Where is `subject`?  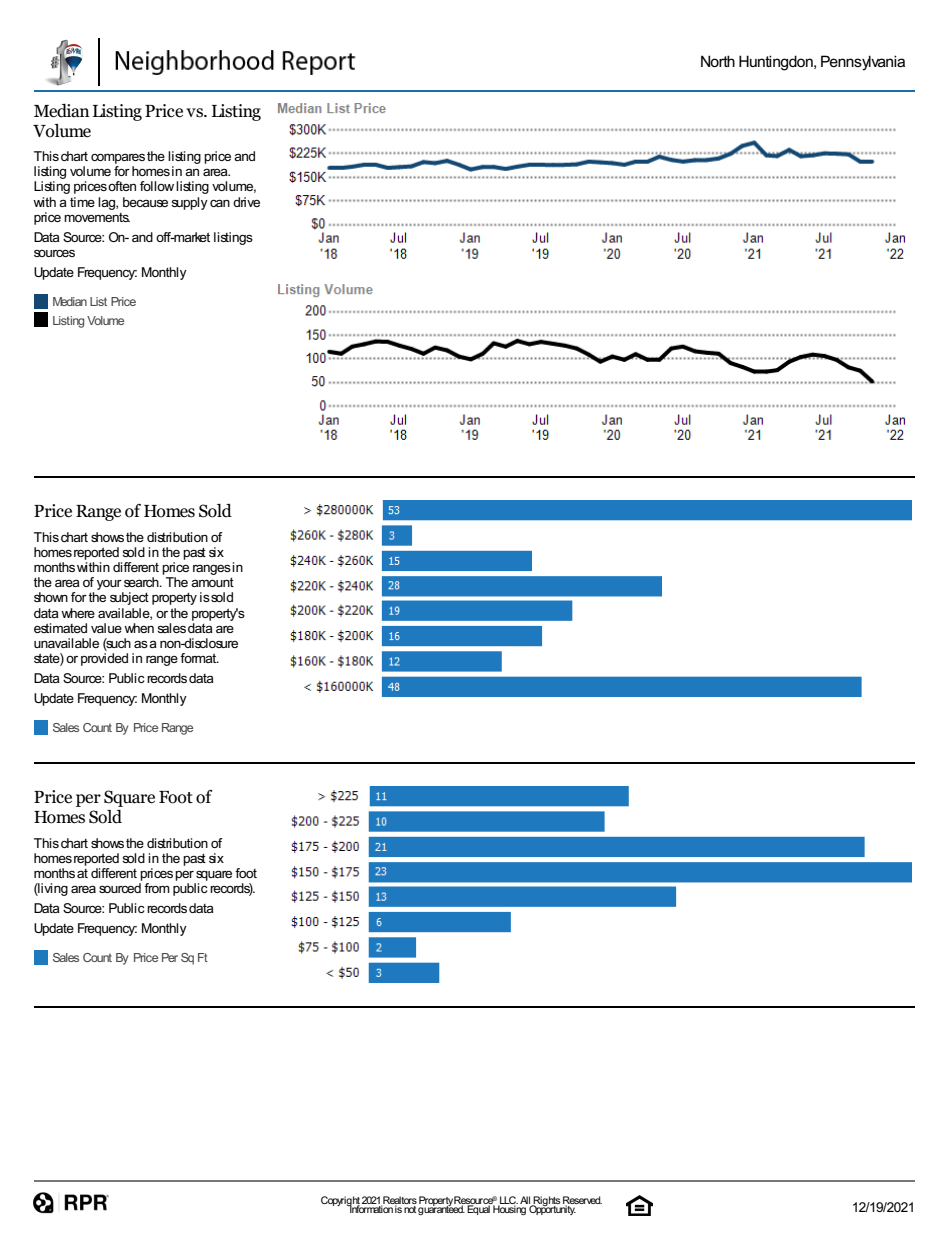 subject is located at coordinates (129, 598).
